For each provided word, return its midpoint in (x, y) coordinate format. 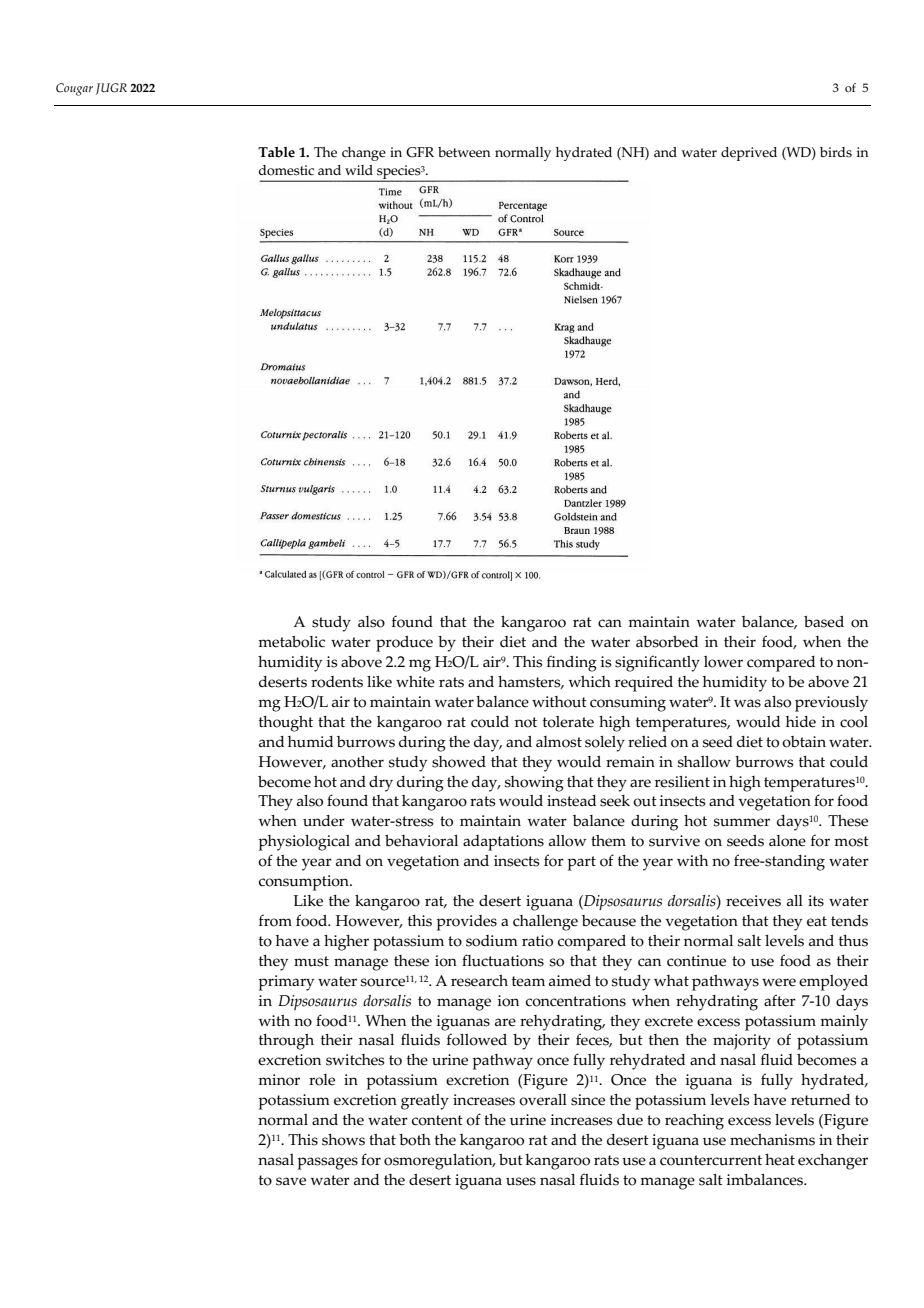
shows (343, 1140)
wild (359, 170)
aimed (570, 981)
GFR (420, 152)
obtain (804, 742)
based (824, 622)
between (464, 152)
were (779, 982)
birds (836, 152)
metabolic (291, 642)
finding (572, 663)
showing (534, 784)
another (357, 762)
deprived (749, 154)
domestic (286, 170)
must (311, 961)
